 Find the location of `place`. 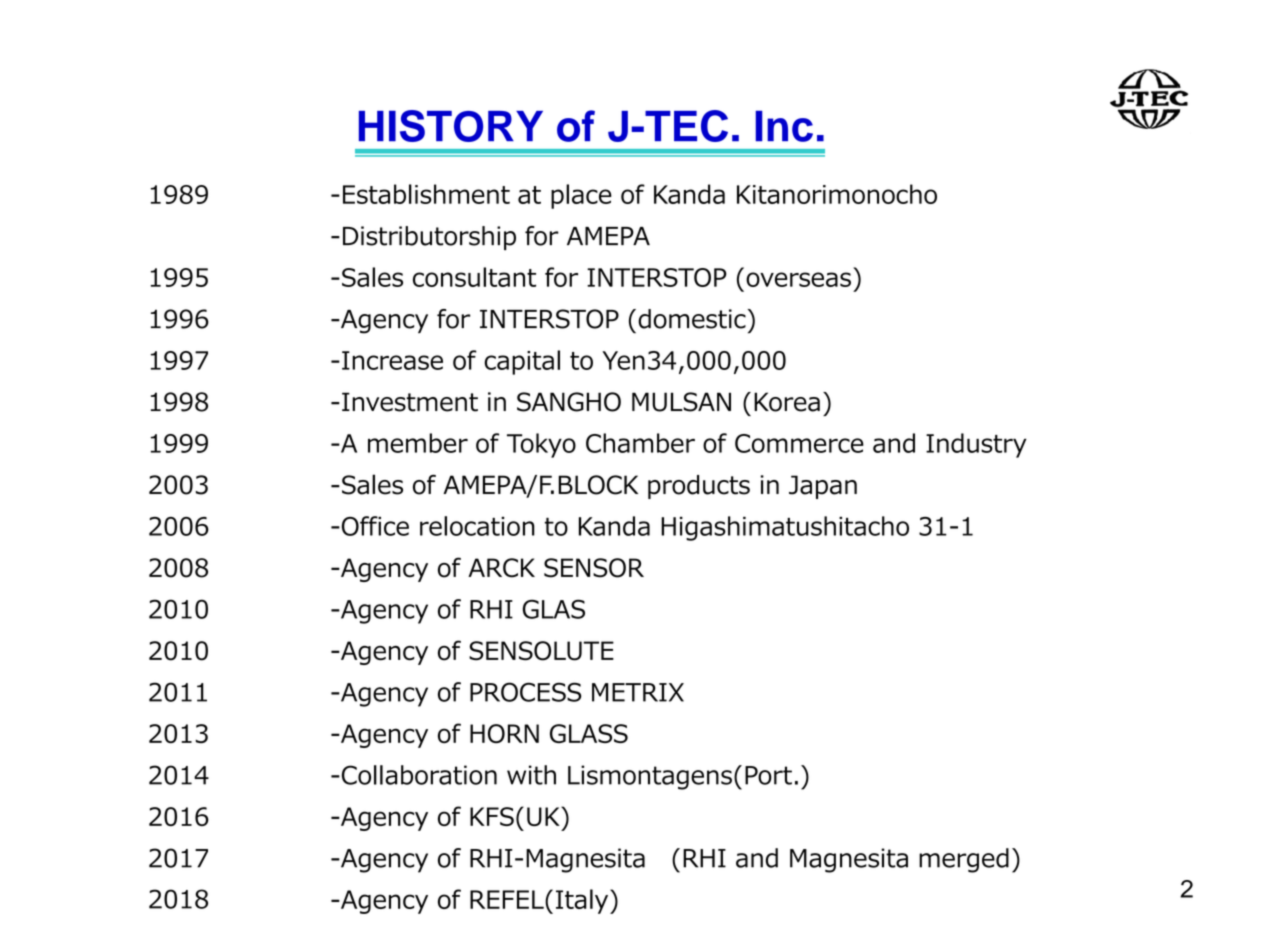

place is located at coordinates (581, 196).
